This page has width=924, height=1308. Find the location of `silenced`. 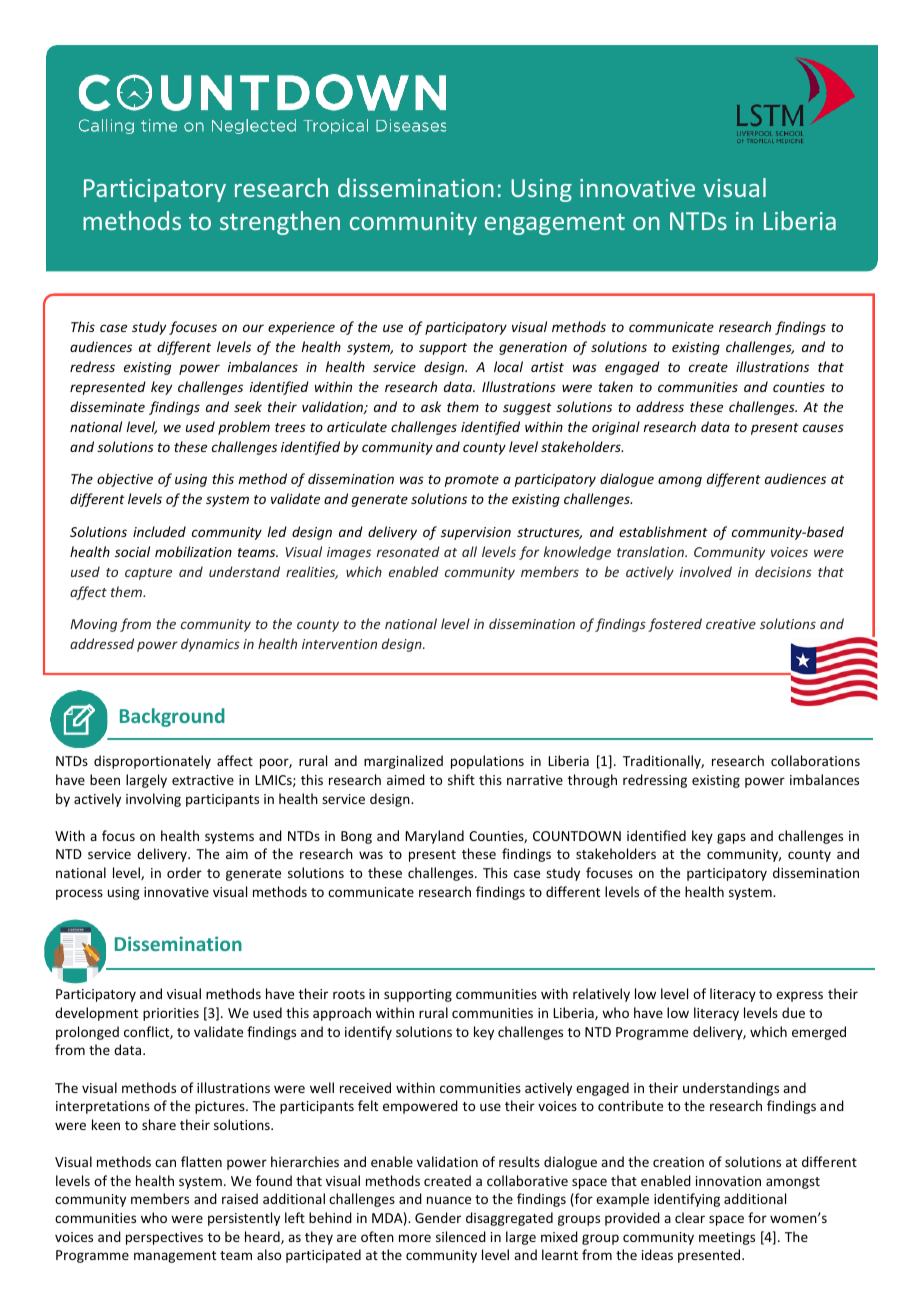

silenced is located at coordinates (461, 1236).
